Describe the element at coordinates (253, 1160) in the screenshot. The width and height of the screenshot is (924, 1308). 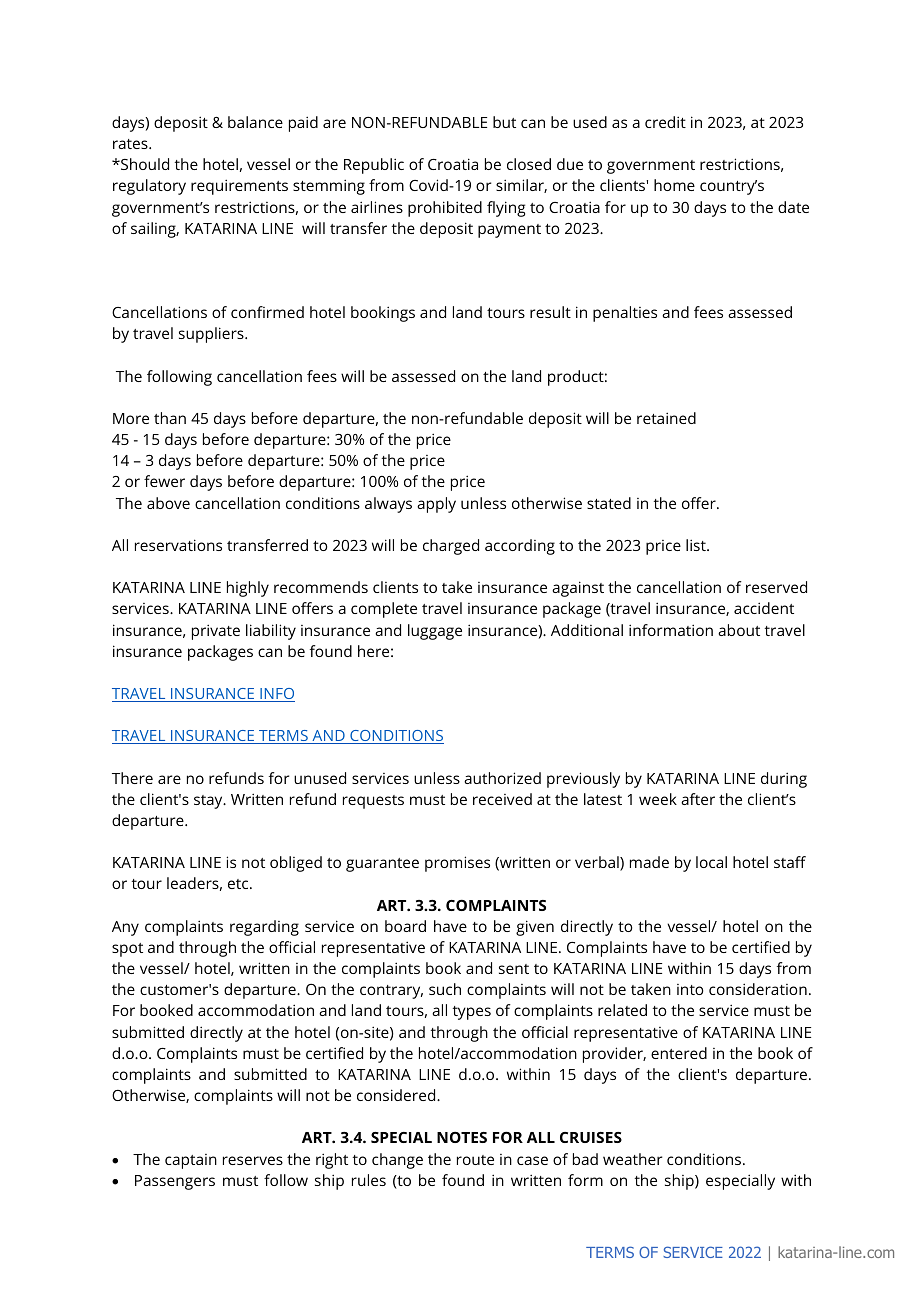
I see `reserves` at that location.
